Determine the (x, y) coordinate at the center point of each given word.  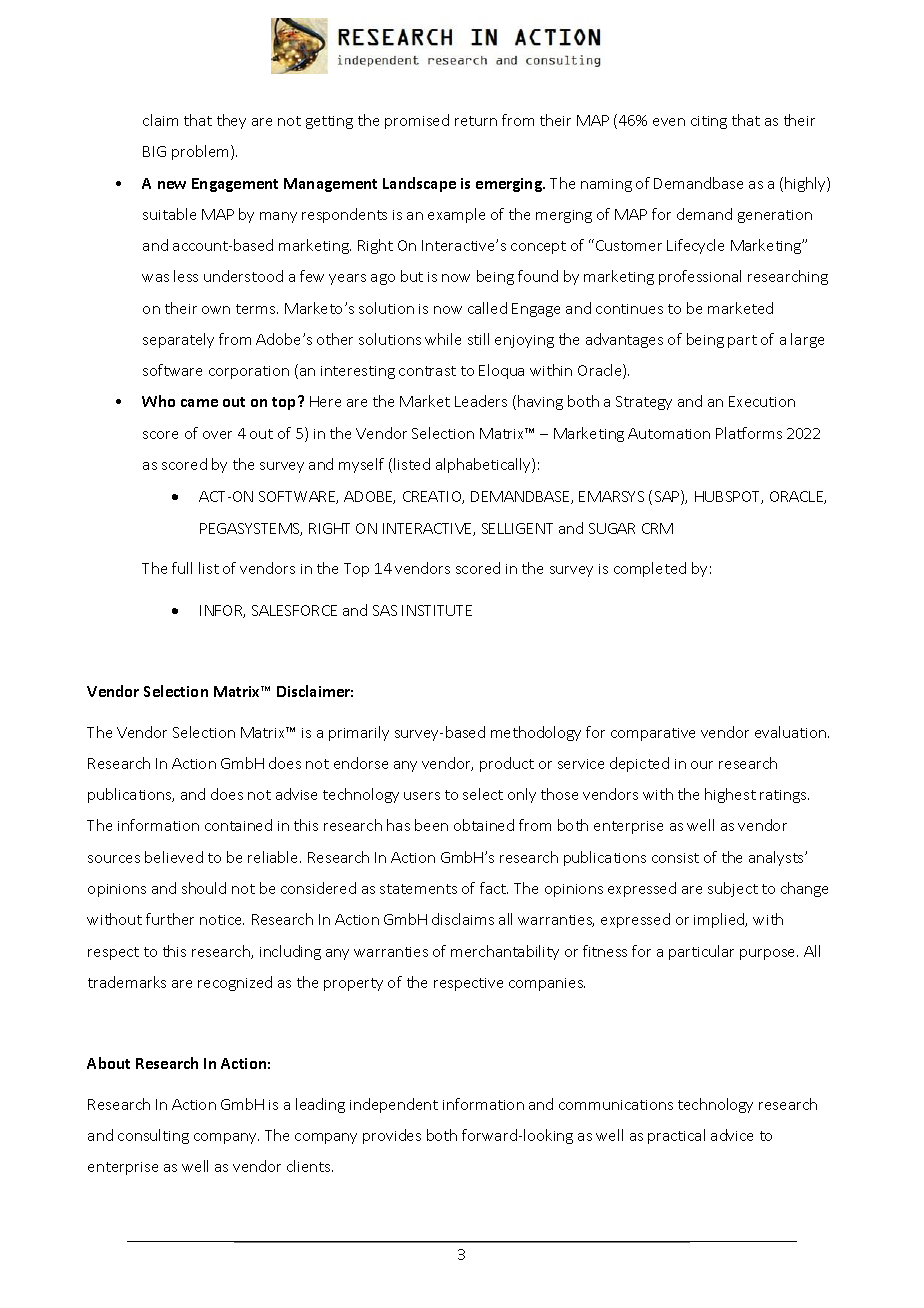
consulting (153, 1136)
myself (361, 465)
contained (238, 825)
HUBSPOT (729, 497)
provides (392, 1136)
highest (730, 795)
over (217, 435)
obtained (484, 825)
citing (709, 122)
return (476, 121)
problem (200, 152)
